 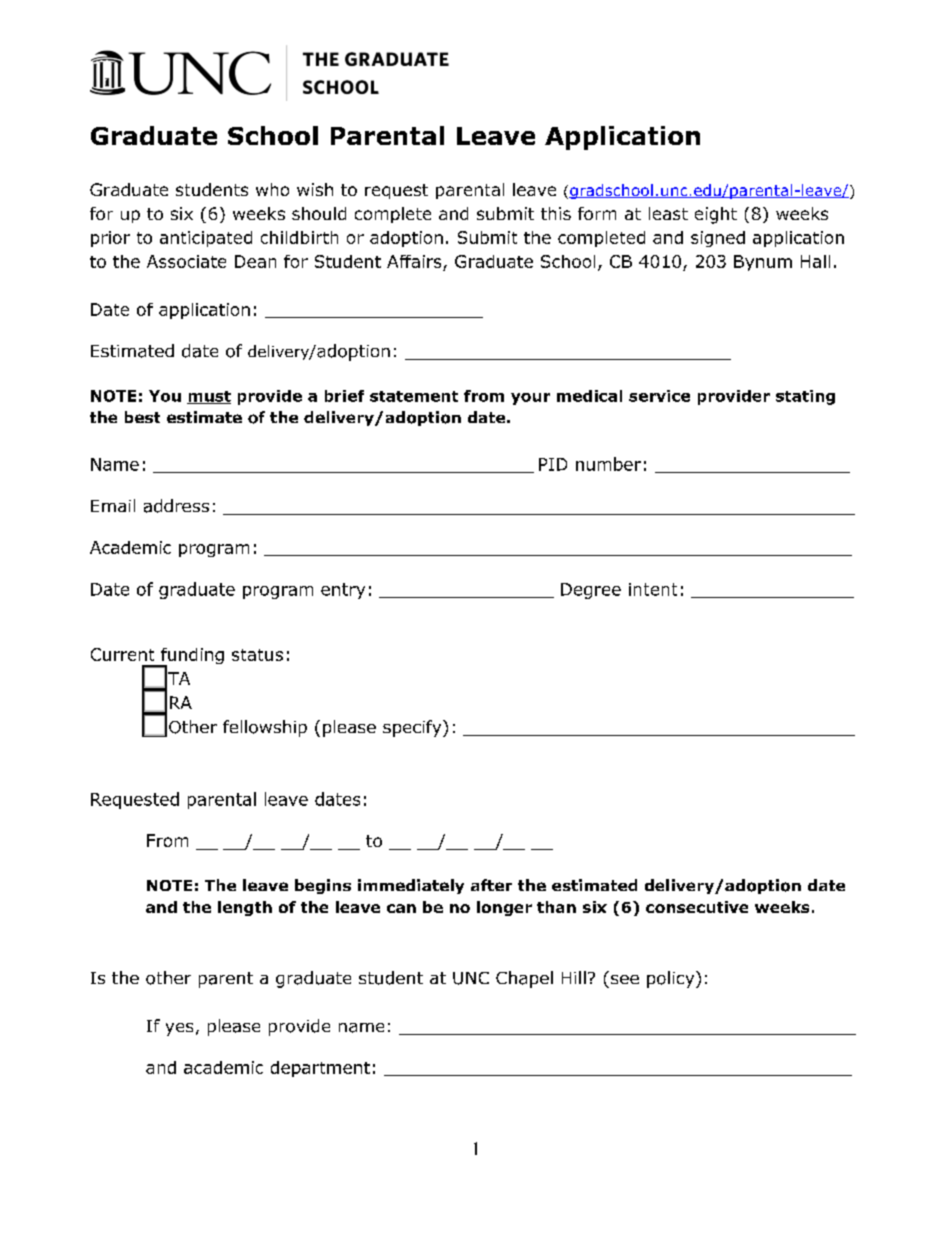 What do you see at coordinates (320, 1069) in the screenshot?
I see `department` at bounding box center [320, 1069].
